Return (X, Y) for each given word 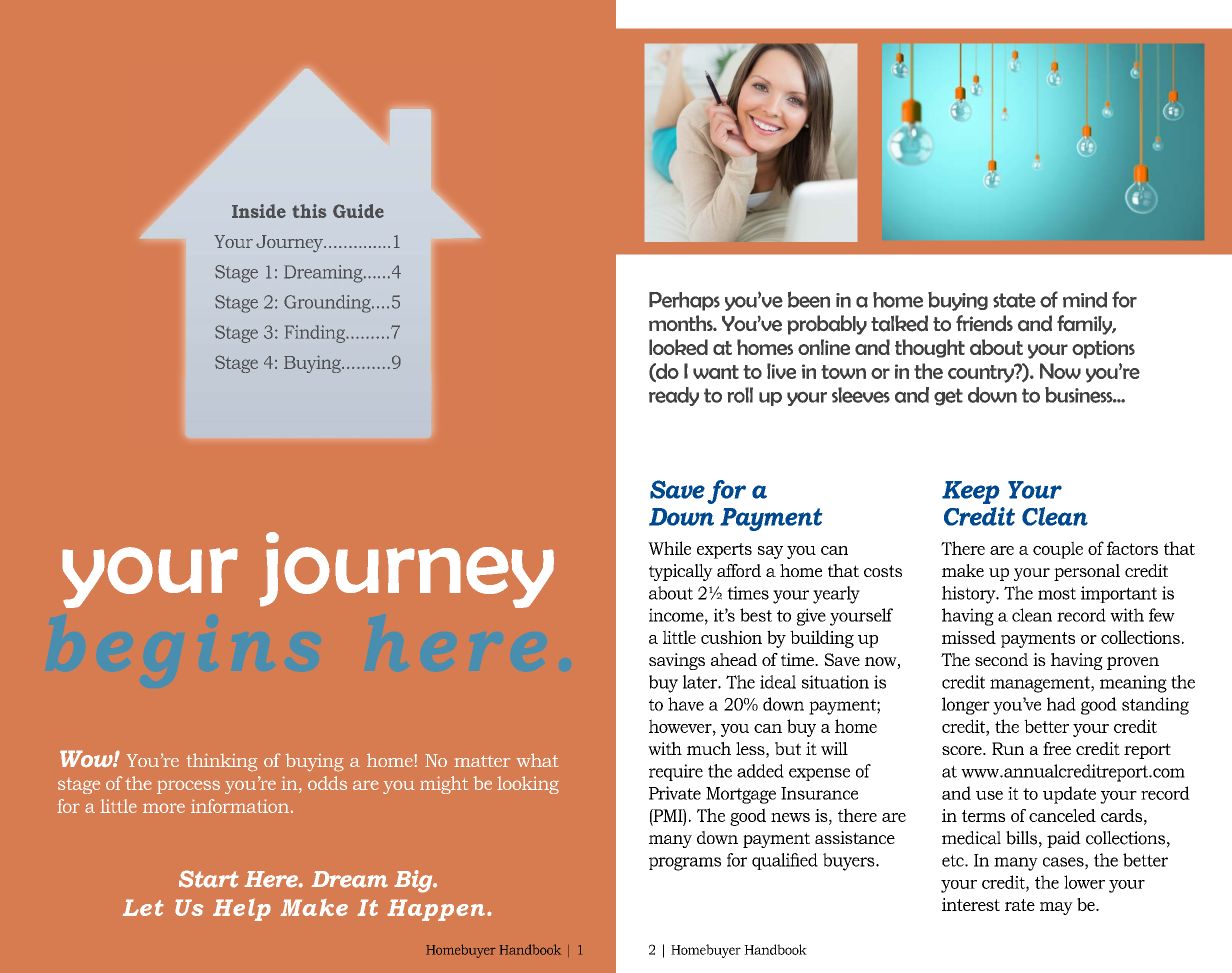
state (1014, 300)
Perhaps (684, 301)
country (982, 373)
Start (209, 879)
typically (681, 572)
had (1061, 704)
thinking (222, 762)
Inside (259, 211)
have (686, 704)
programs (685, 864)
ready (674, 396)
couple (1058, 550)
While (669, 548)
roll (740, 395)
